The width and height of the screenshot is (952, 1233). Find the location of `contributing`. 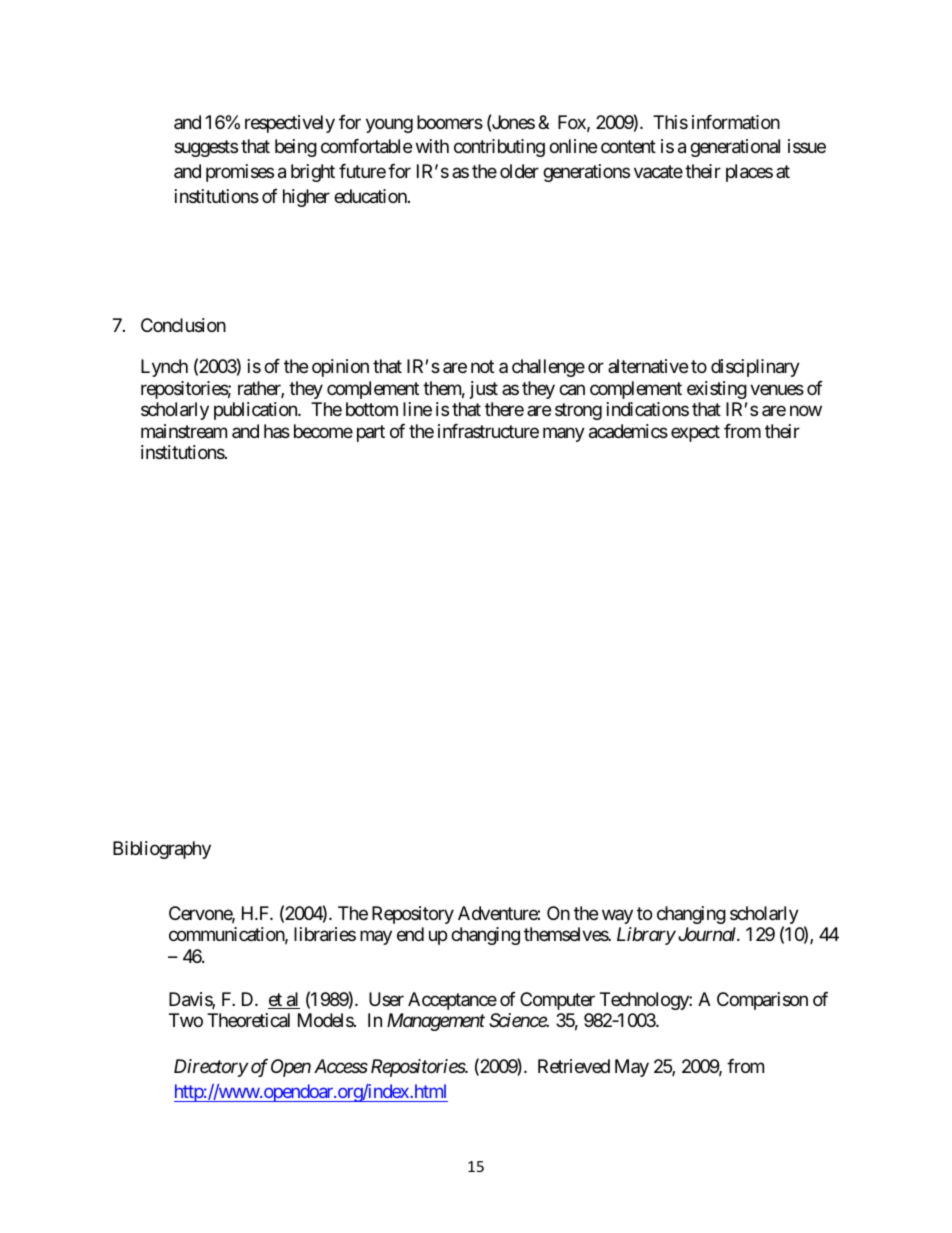

contributing is located at coordinates (499, 148).
